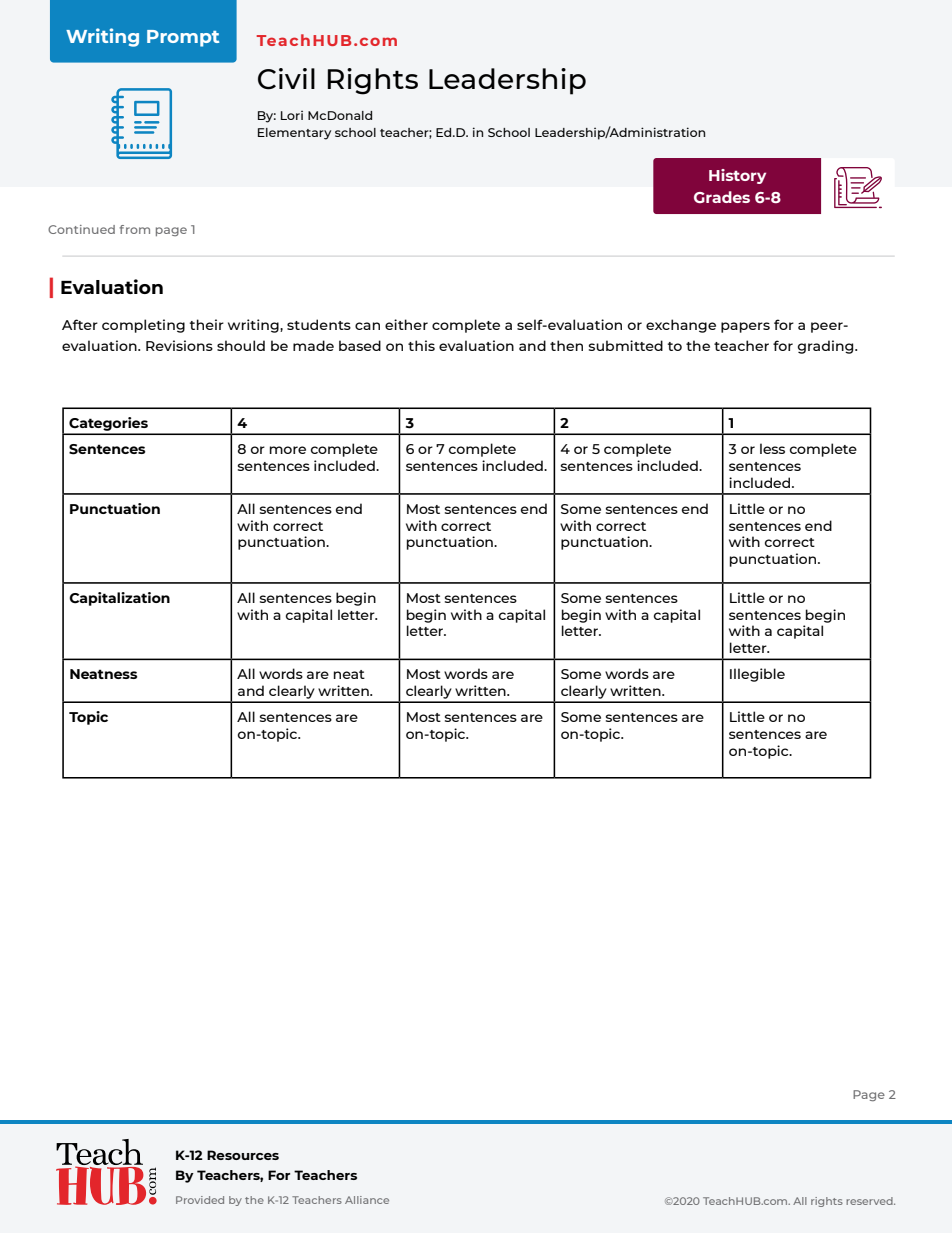 The height and width of the screenshot is (1233, 952). Describe the element at coordinates (288, 450) in the screenshot. I see `more` at that location.
